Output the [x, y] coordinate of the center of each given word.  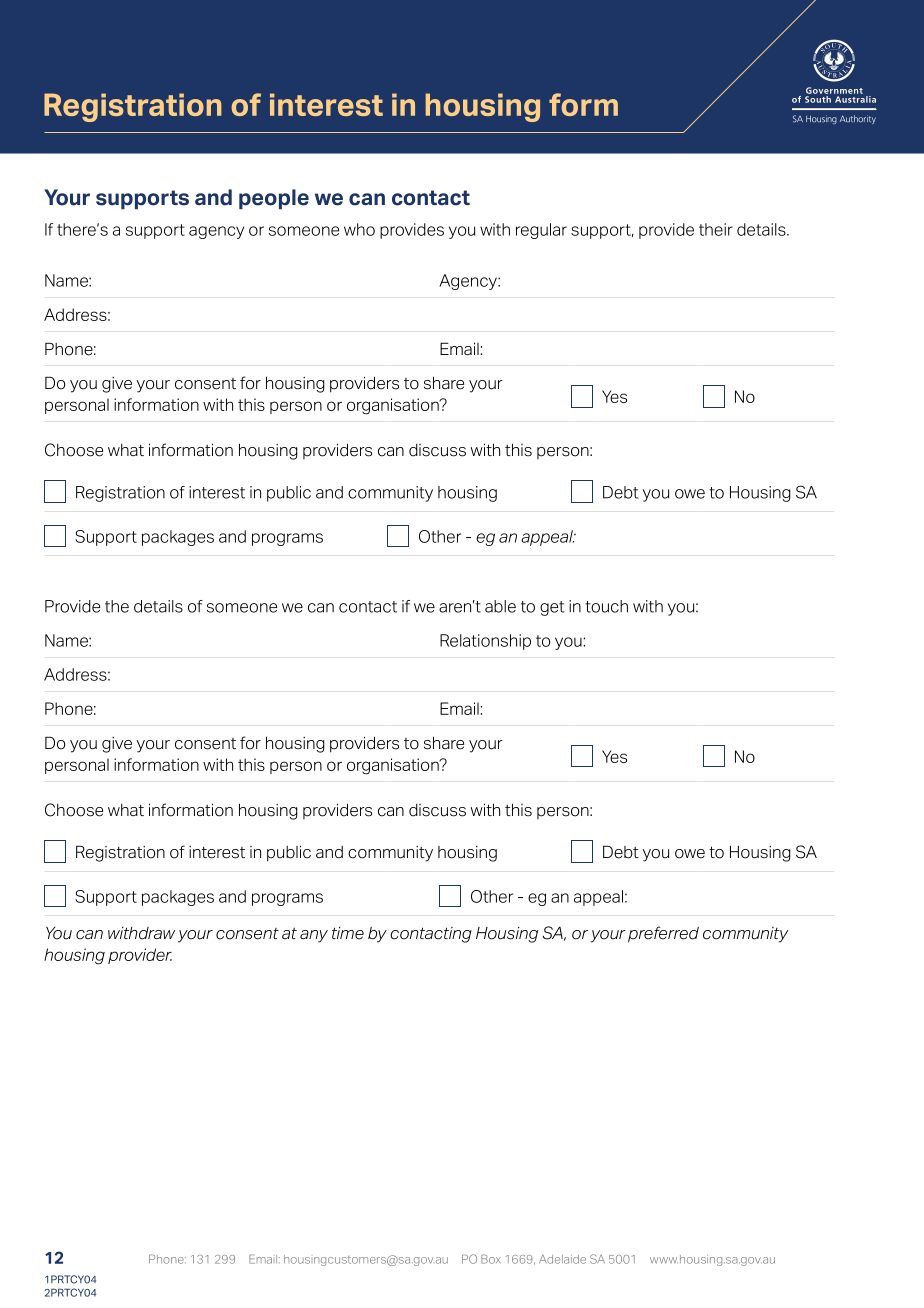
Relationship [485, 642]
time [348, 933]
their [716, 229]
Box [491, 1259]
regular [541, 231]
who [359, 229]
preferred [663, 934]
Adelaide [562, 1259]
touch [606, 606]
